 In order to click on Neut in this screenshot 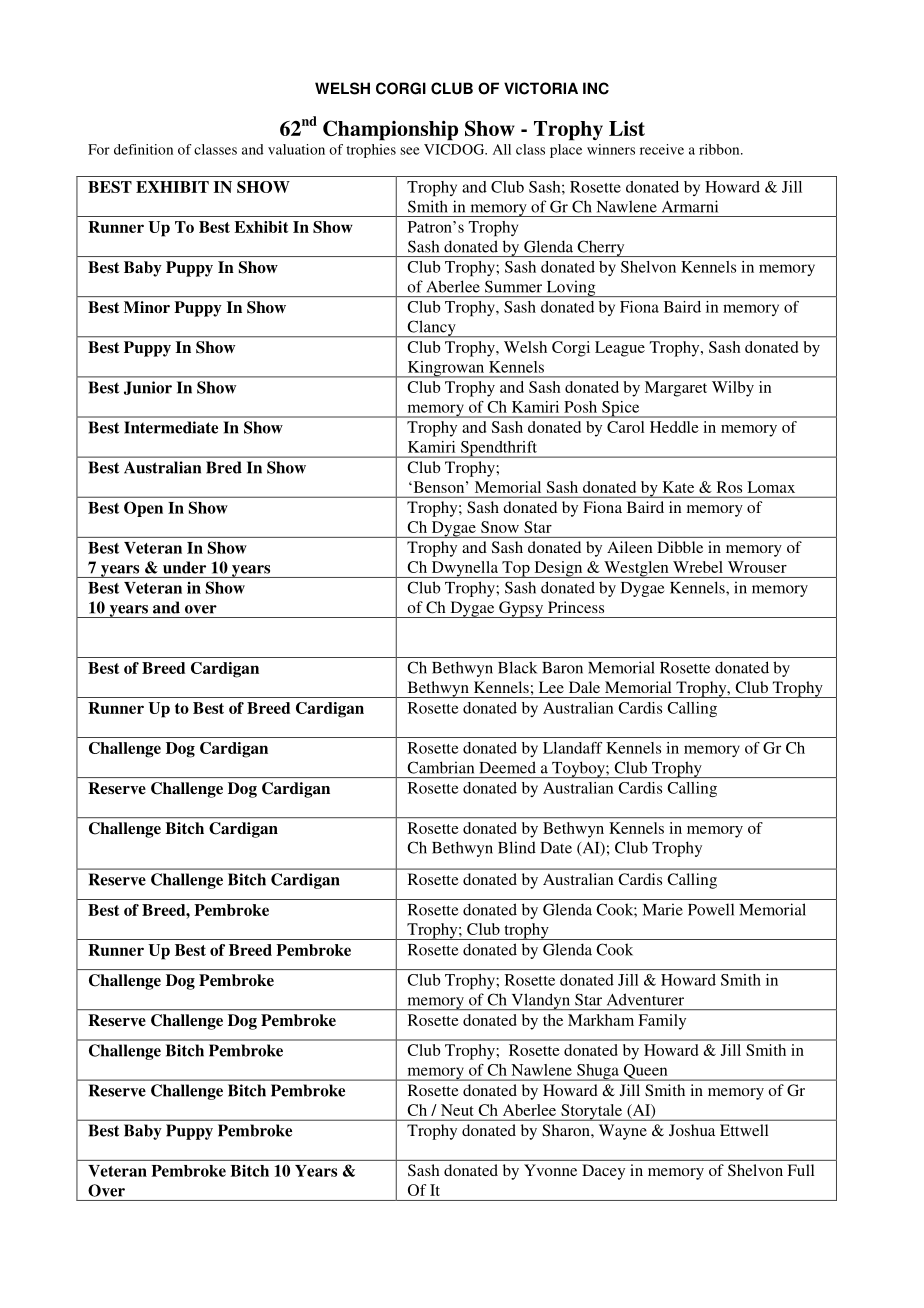, I will do `click(457, 1110)`.
